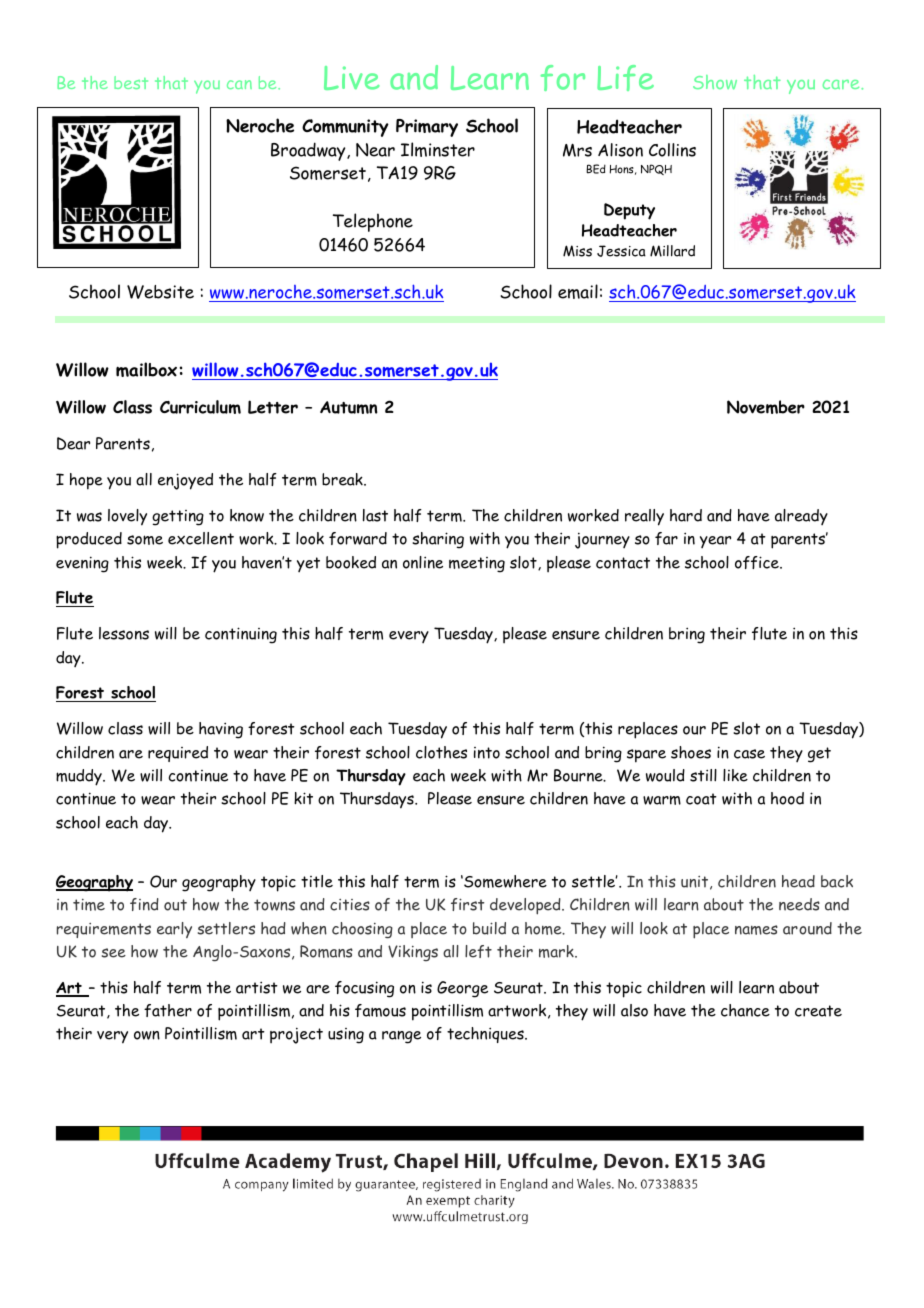 Image resolution: width=924 pixels, height=1308 pixels. I want to click on Show, so click(715, 82).
